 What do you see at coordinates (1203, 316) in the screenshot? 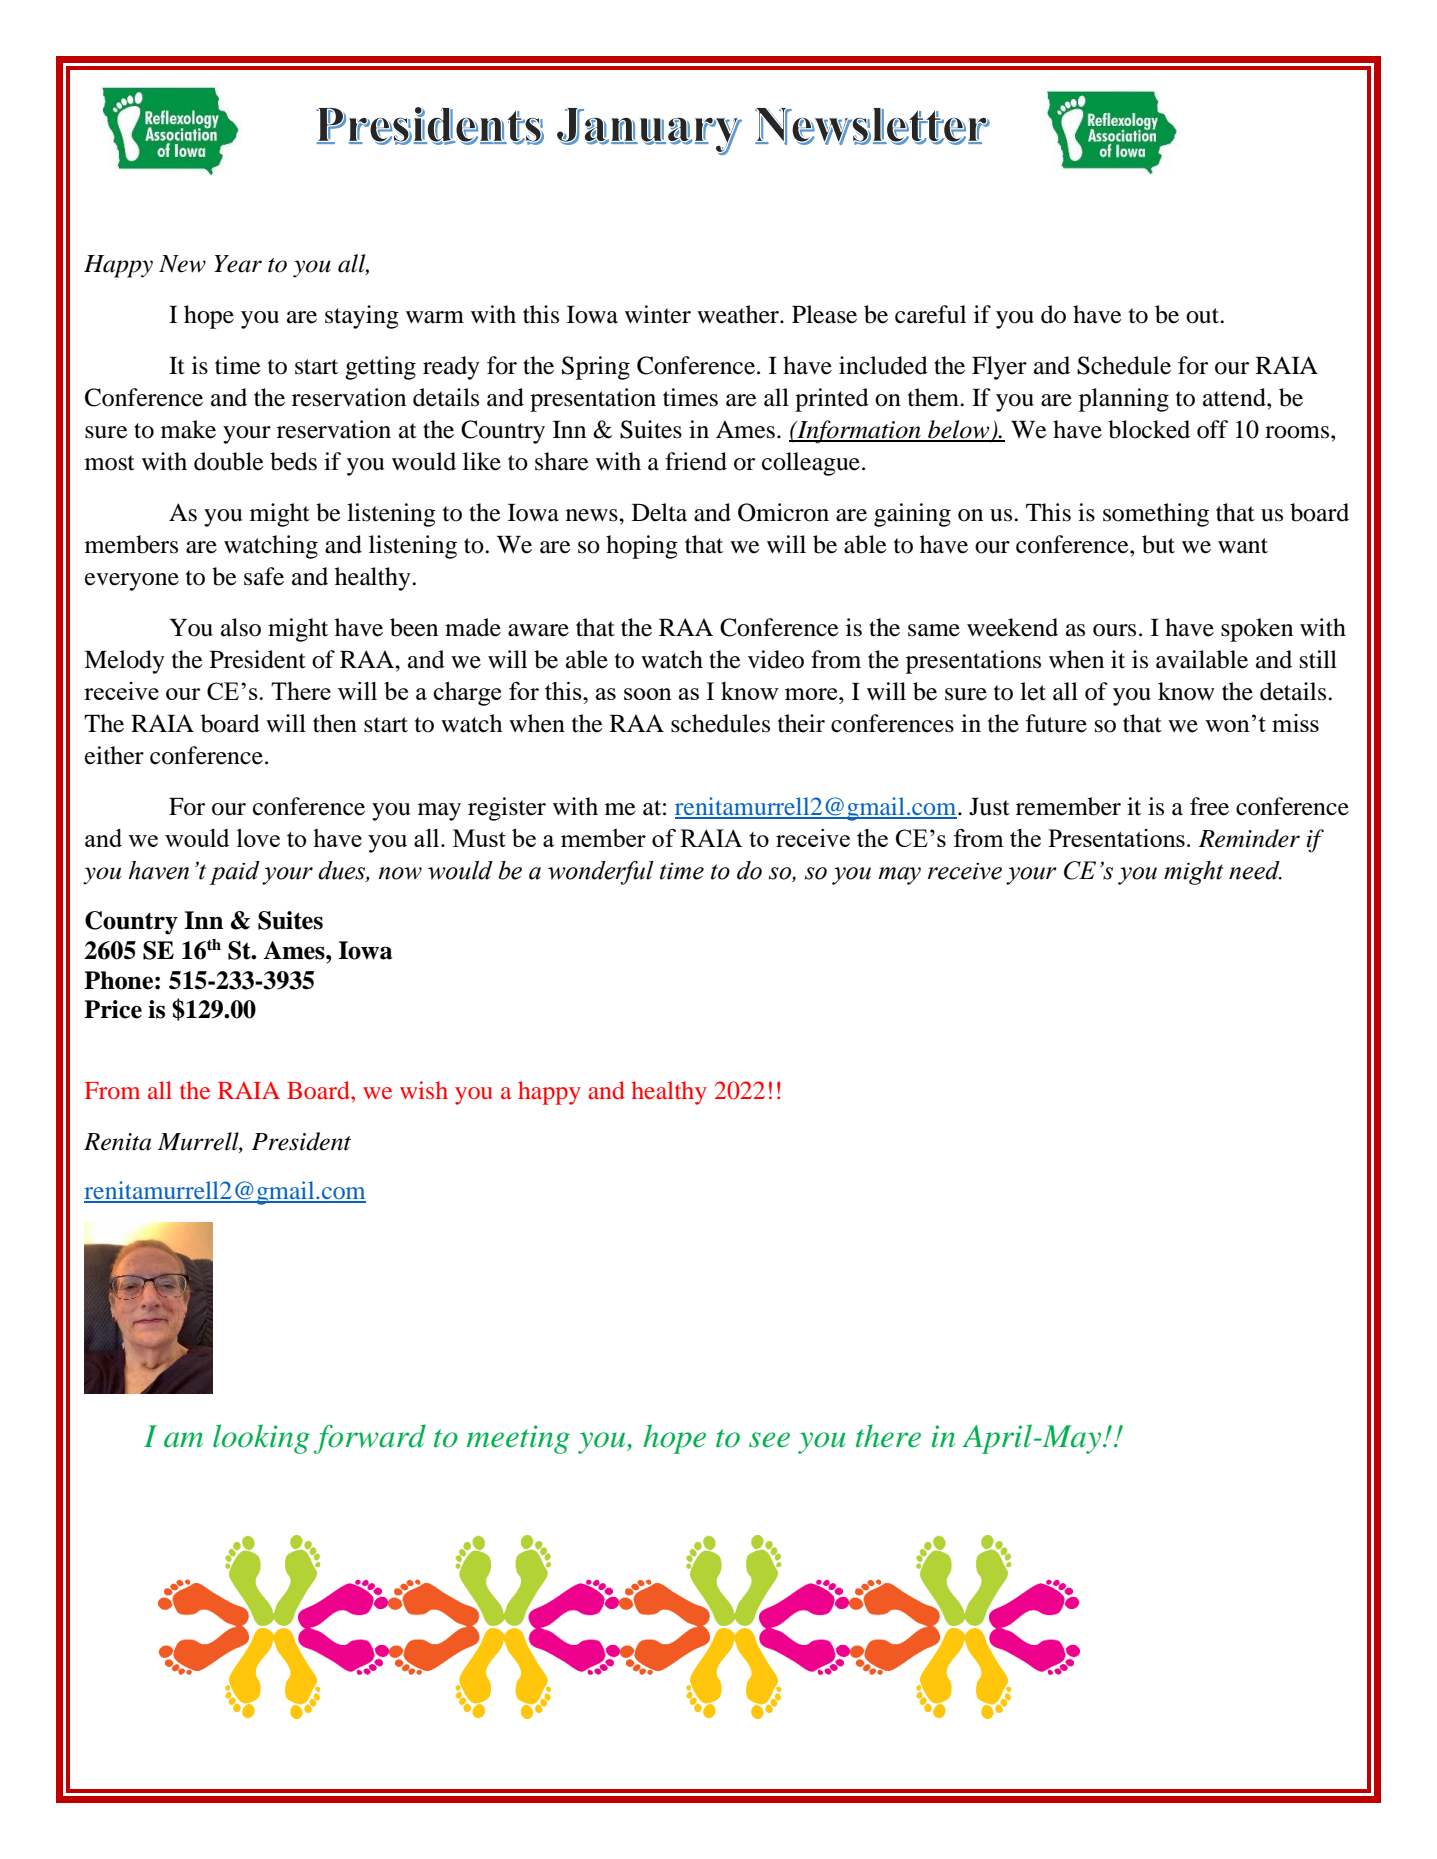
I see `out` at bounding box center [1203, 316].
